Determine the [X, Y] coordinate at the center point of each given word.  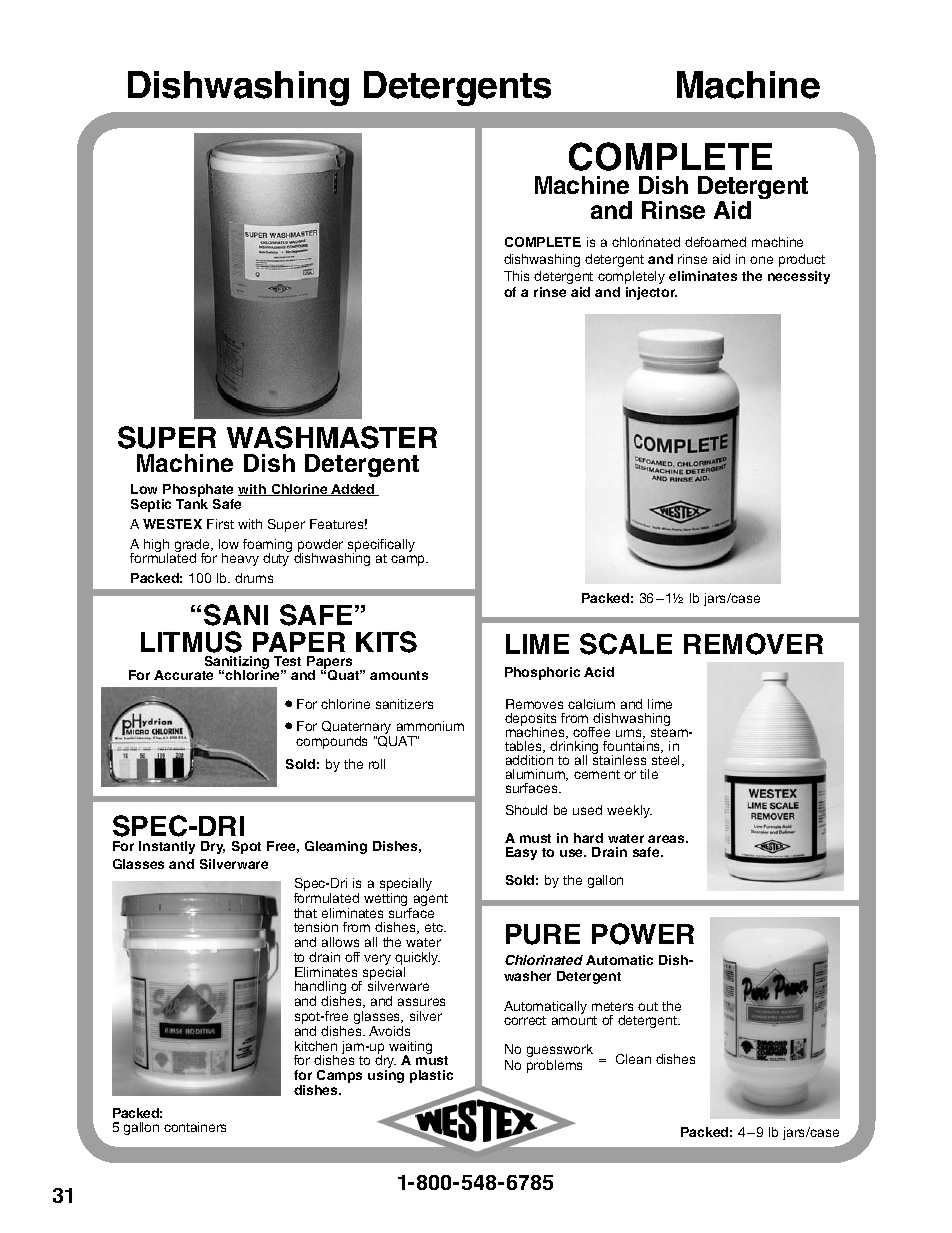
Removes [534, 704]
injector [651, 293]
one [761, 260]
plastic [431, 1076]
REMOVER [753, 644]
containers [195, 1127]
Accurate [183, 675]
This [516, 276]
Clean [633, 1059]
